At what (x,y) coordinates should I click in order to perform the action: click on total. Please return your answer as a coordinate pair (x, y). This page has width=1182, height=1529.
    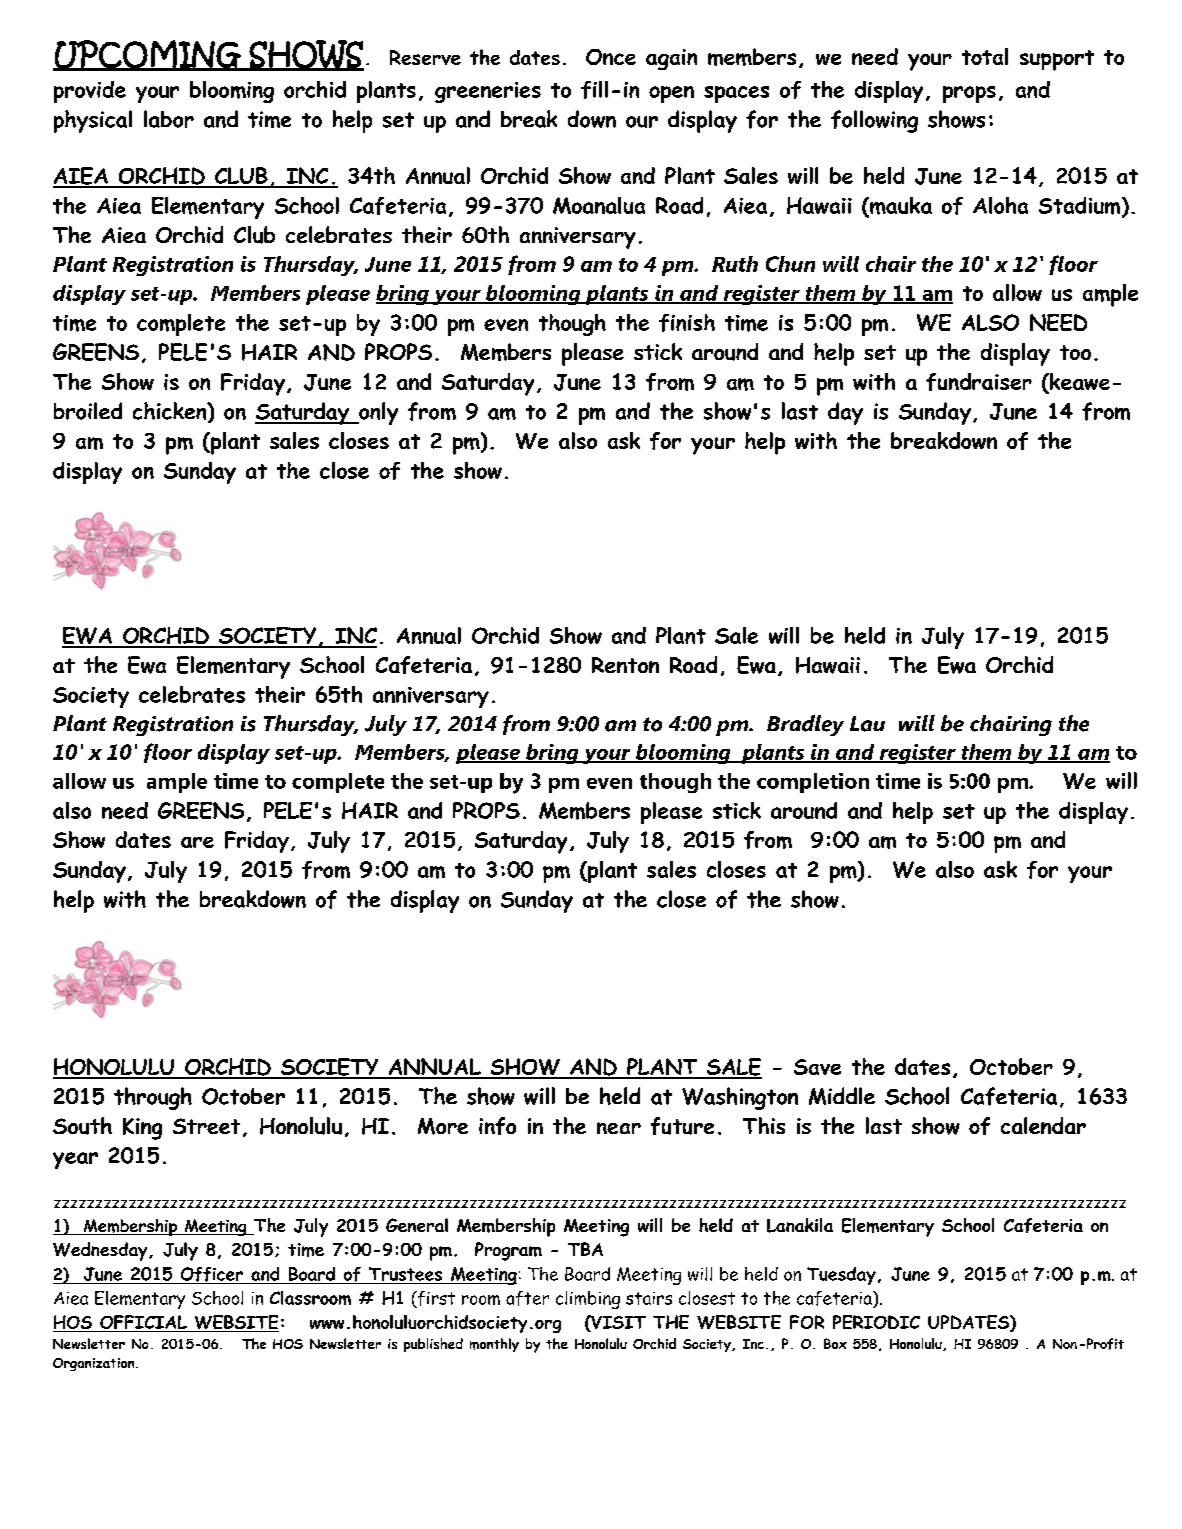
    Looking at the image, I should click on (985, 56).
